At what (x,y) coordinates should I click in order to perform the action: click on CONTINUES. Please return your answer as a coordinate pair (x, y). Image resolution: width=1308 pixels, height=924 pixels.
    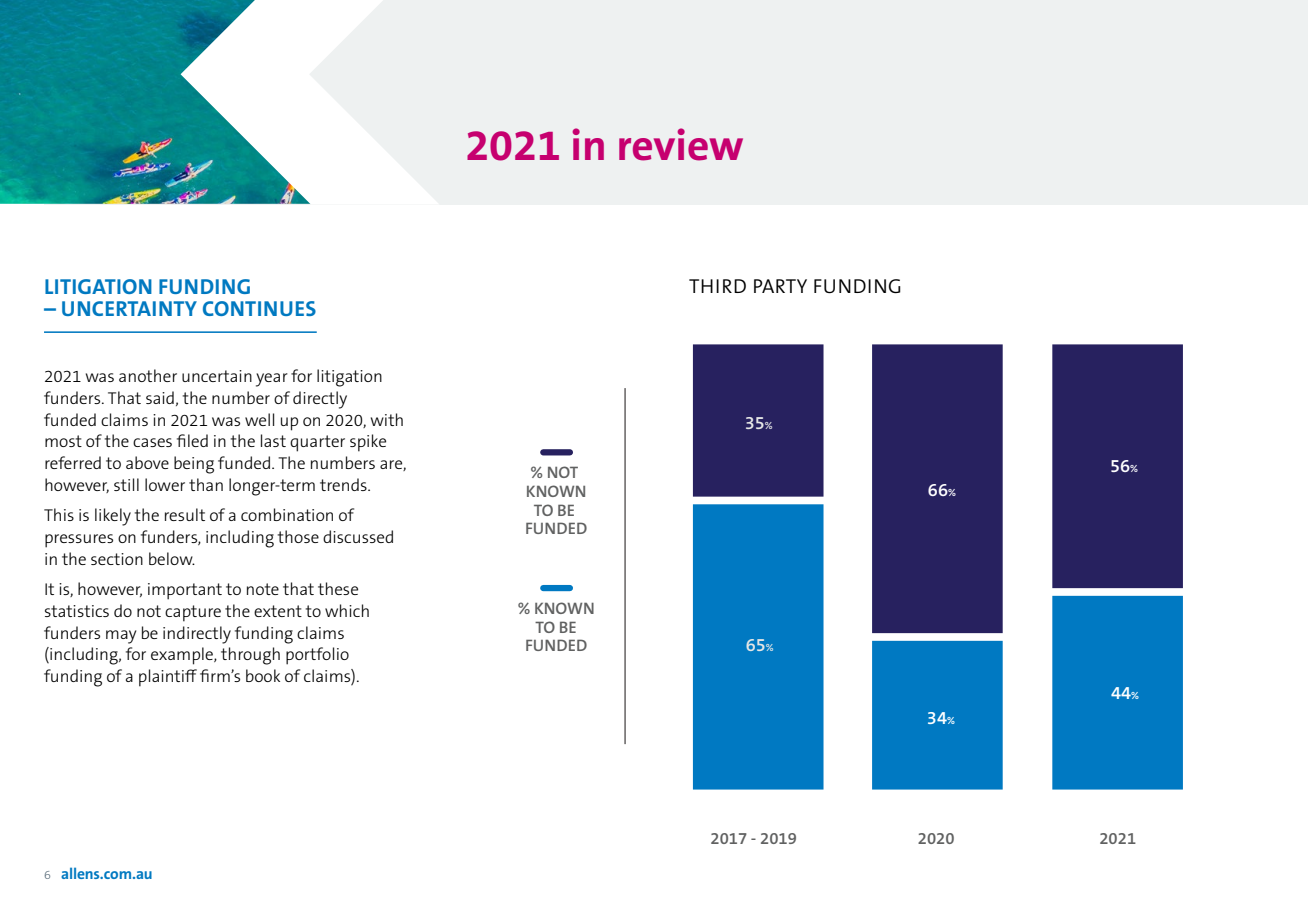
    Looking at the image, I should click on (259, 308).
